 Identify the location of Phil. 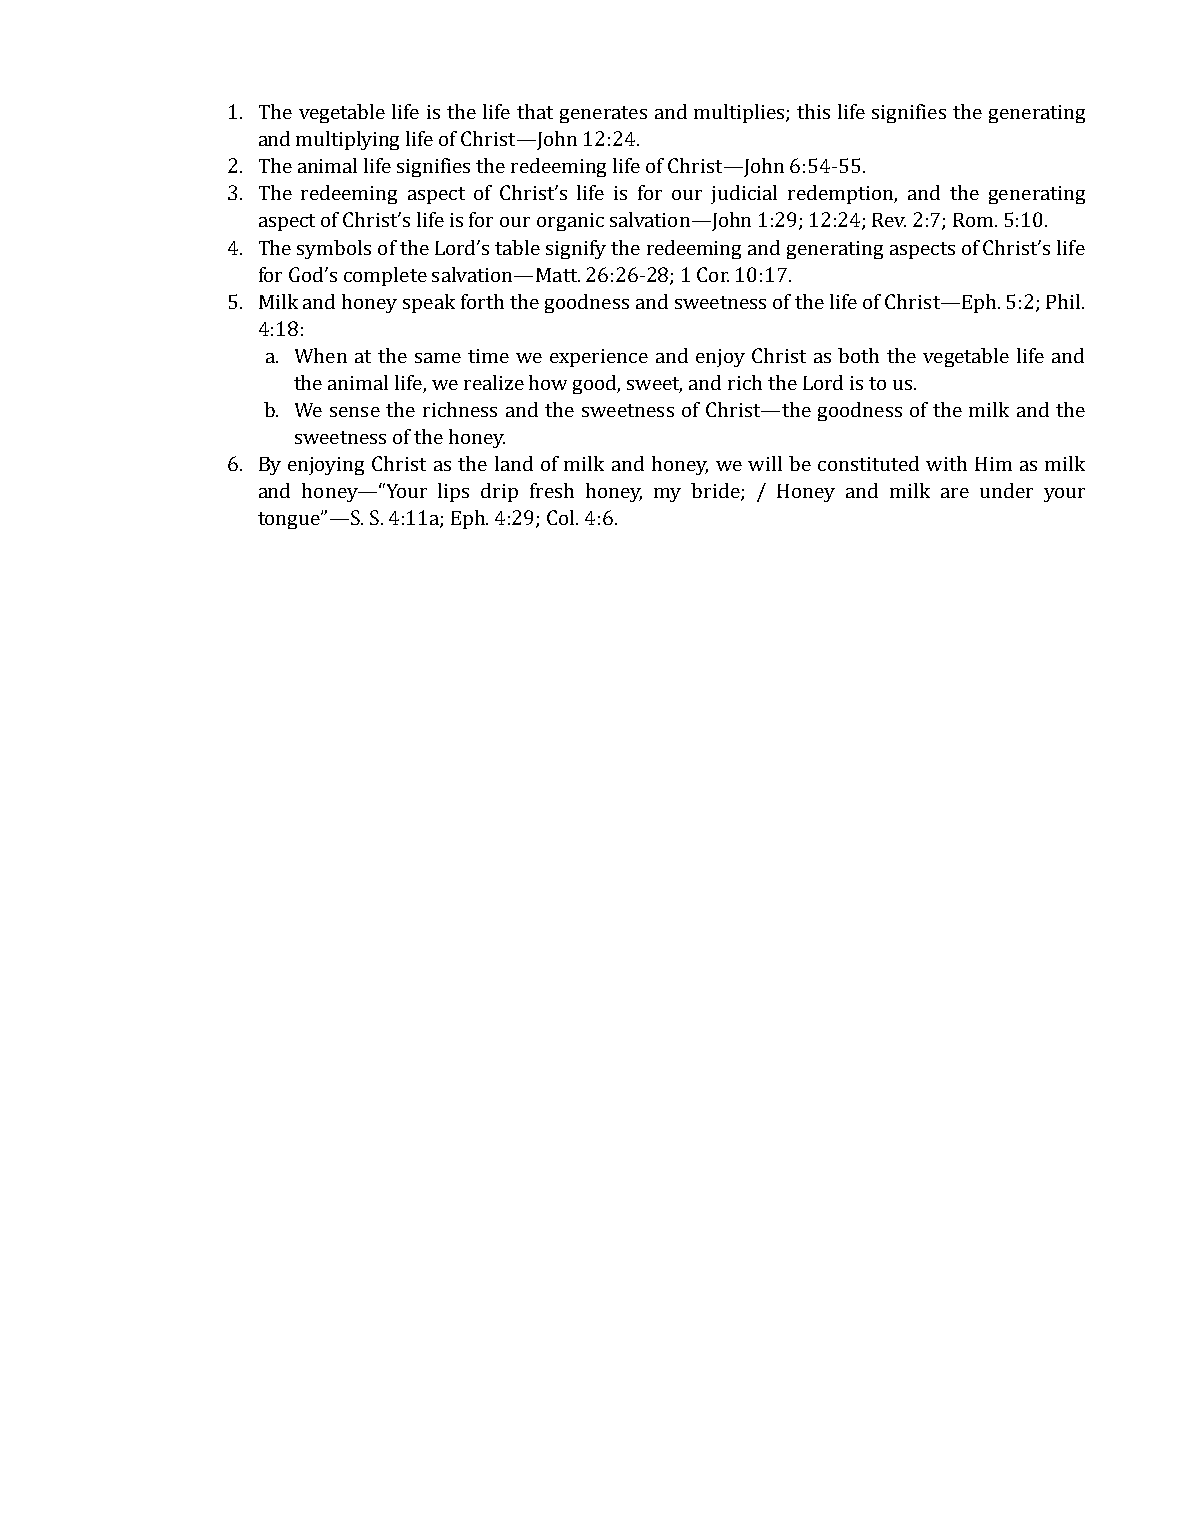
(1064, 301).
